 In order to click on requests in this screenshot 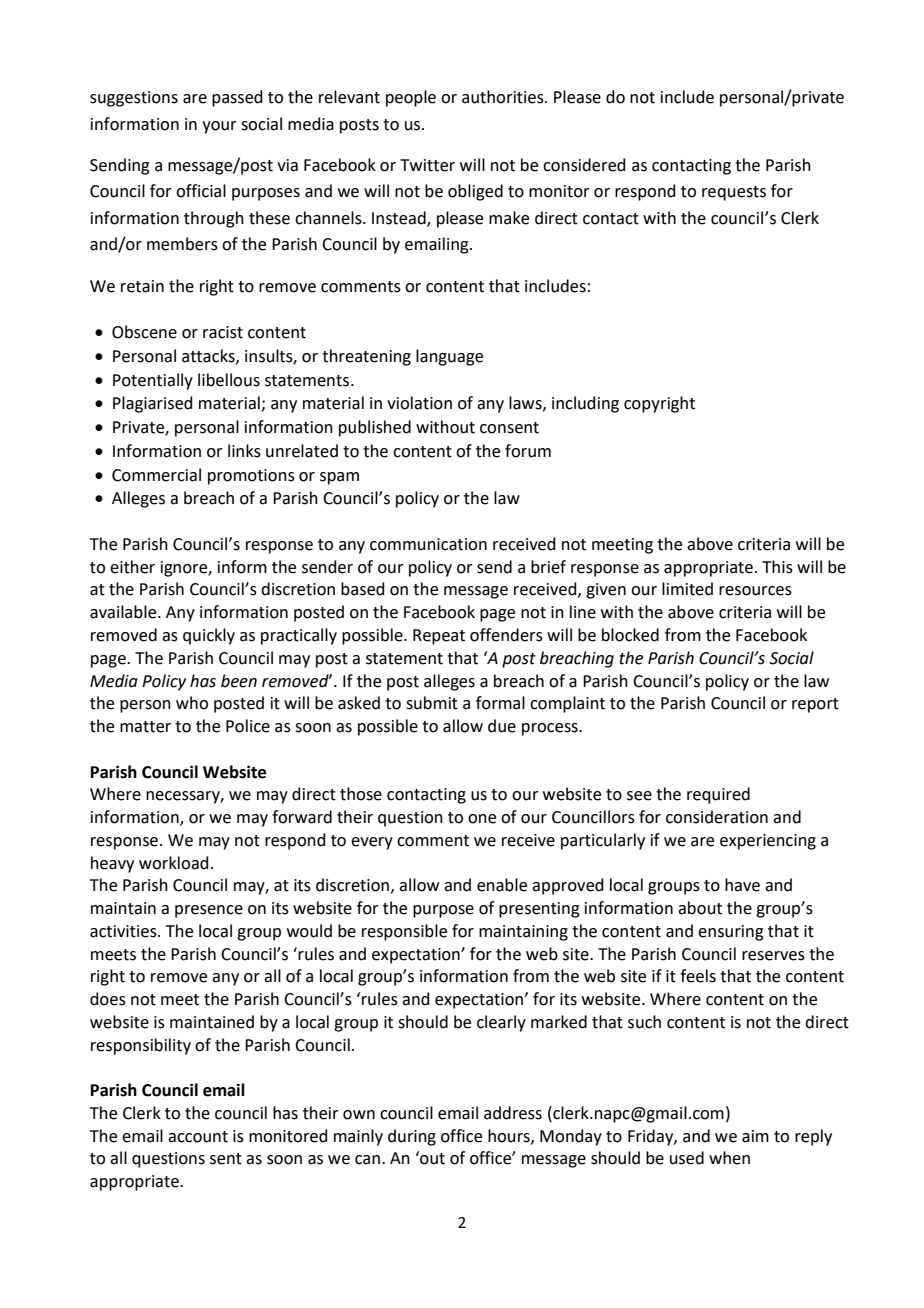, I will do `click(734, 193)`.
